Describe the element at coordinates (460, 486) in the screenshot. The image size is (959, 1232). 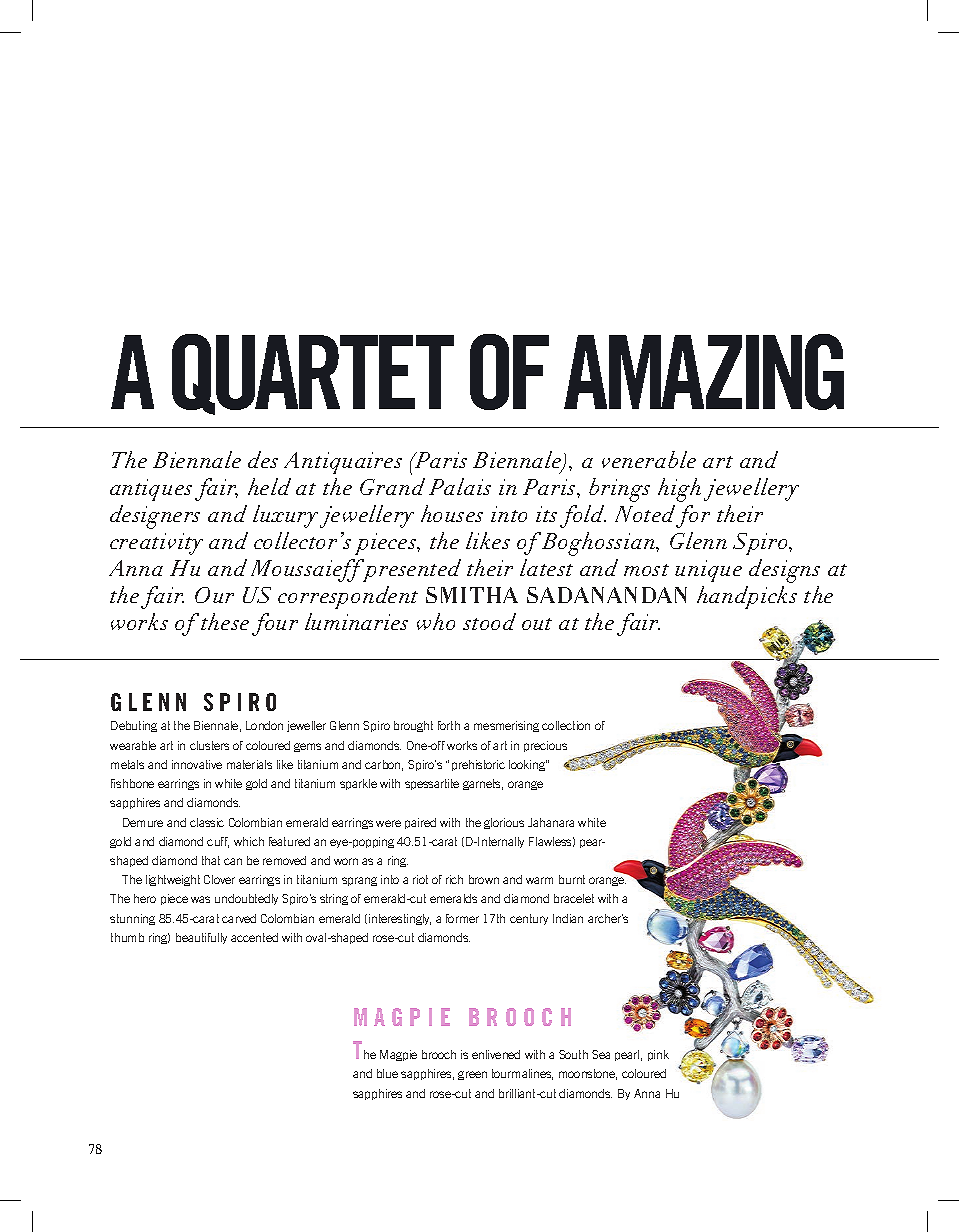
I see `Palais` at that location.
